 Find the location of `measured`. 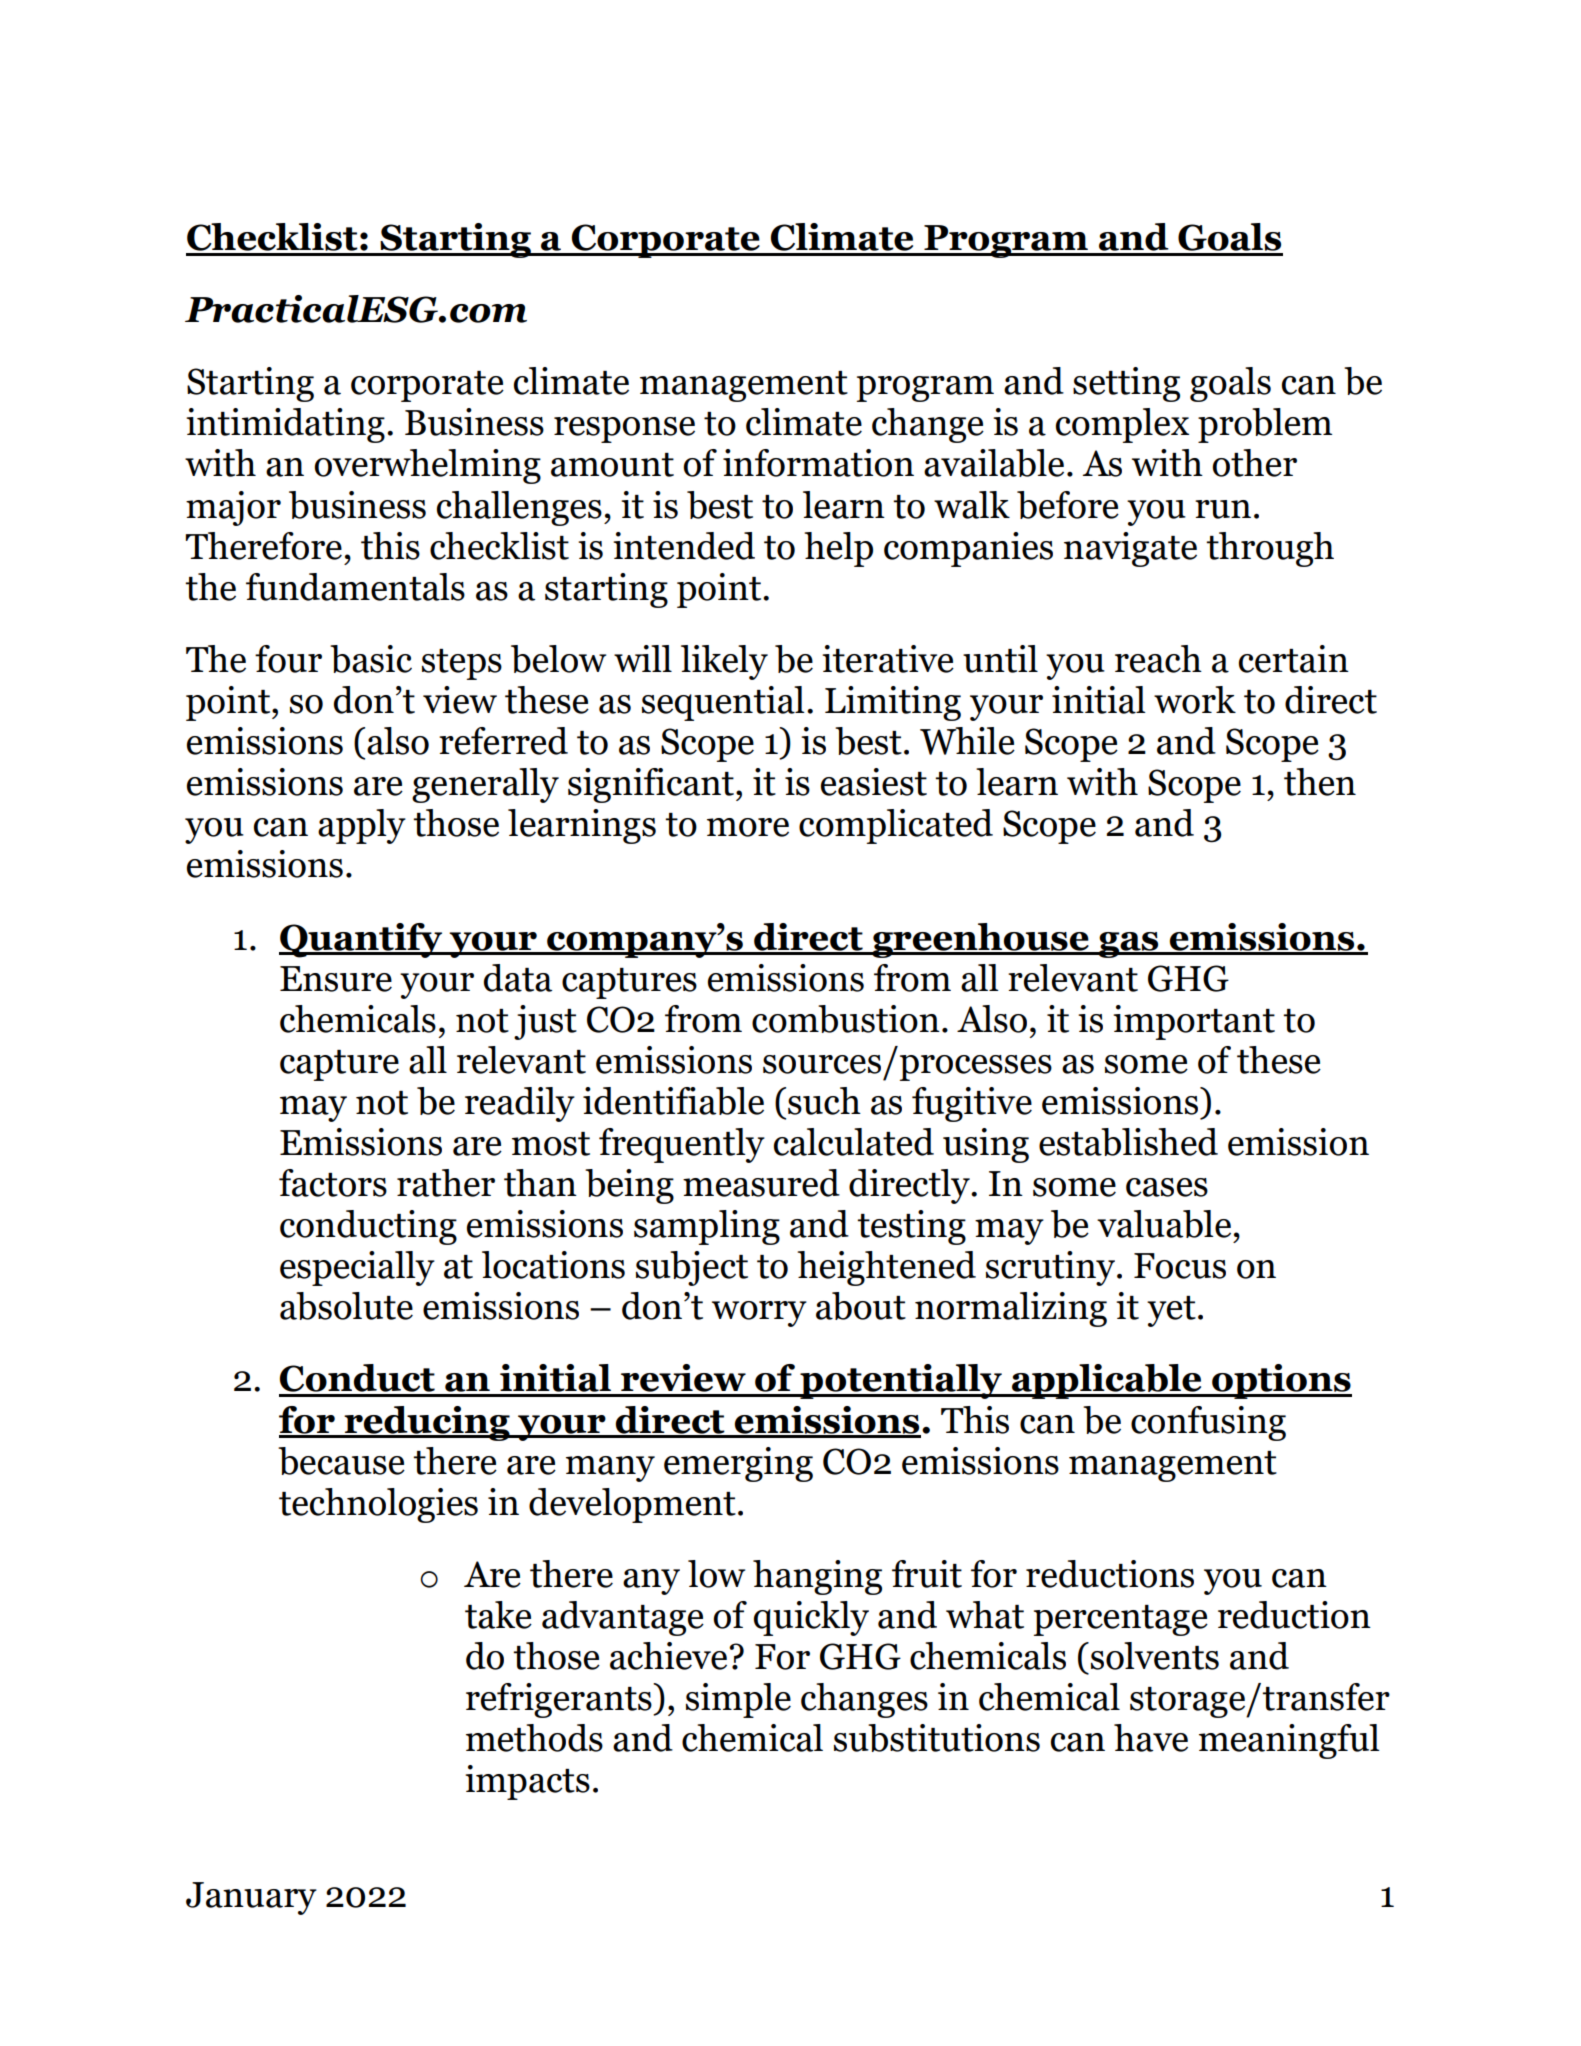

measured is located at coordinates (761, 1183).
